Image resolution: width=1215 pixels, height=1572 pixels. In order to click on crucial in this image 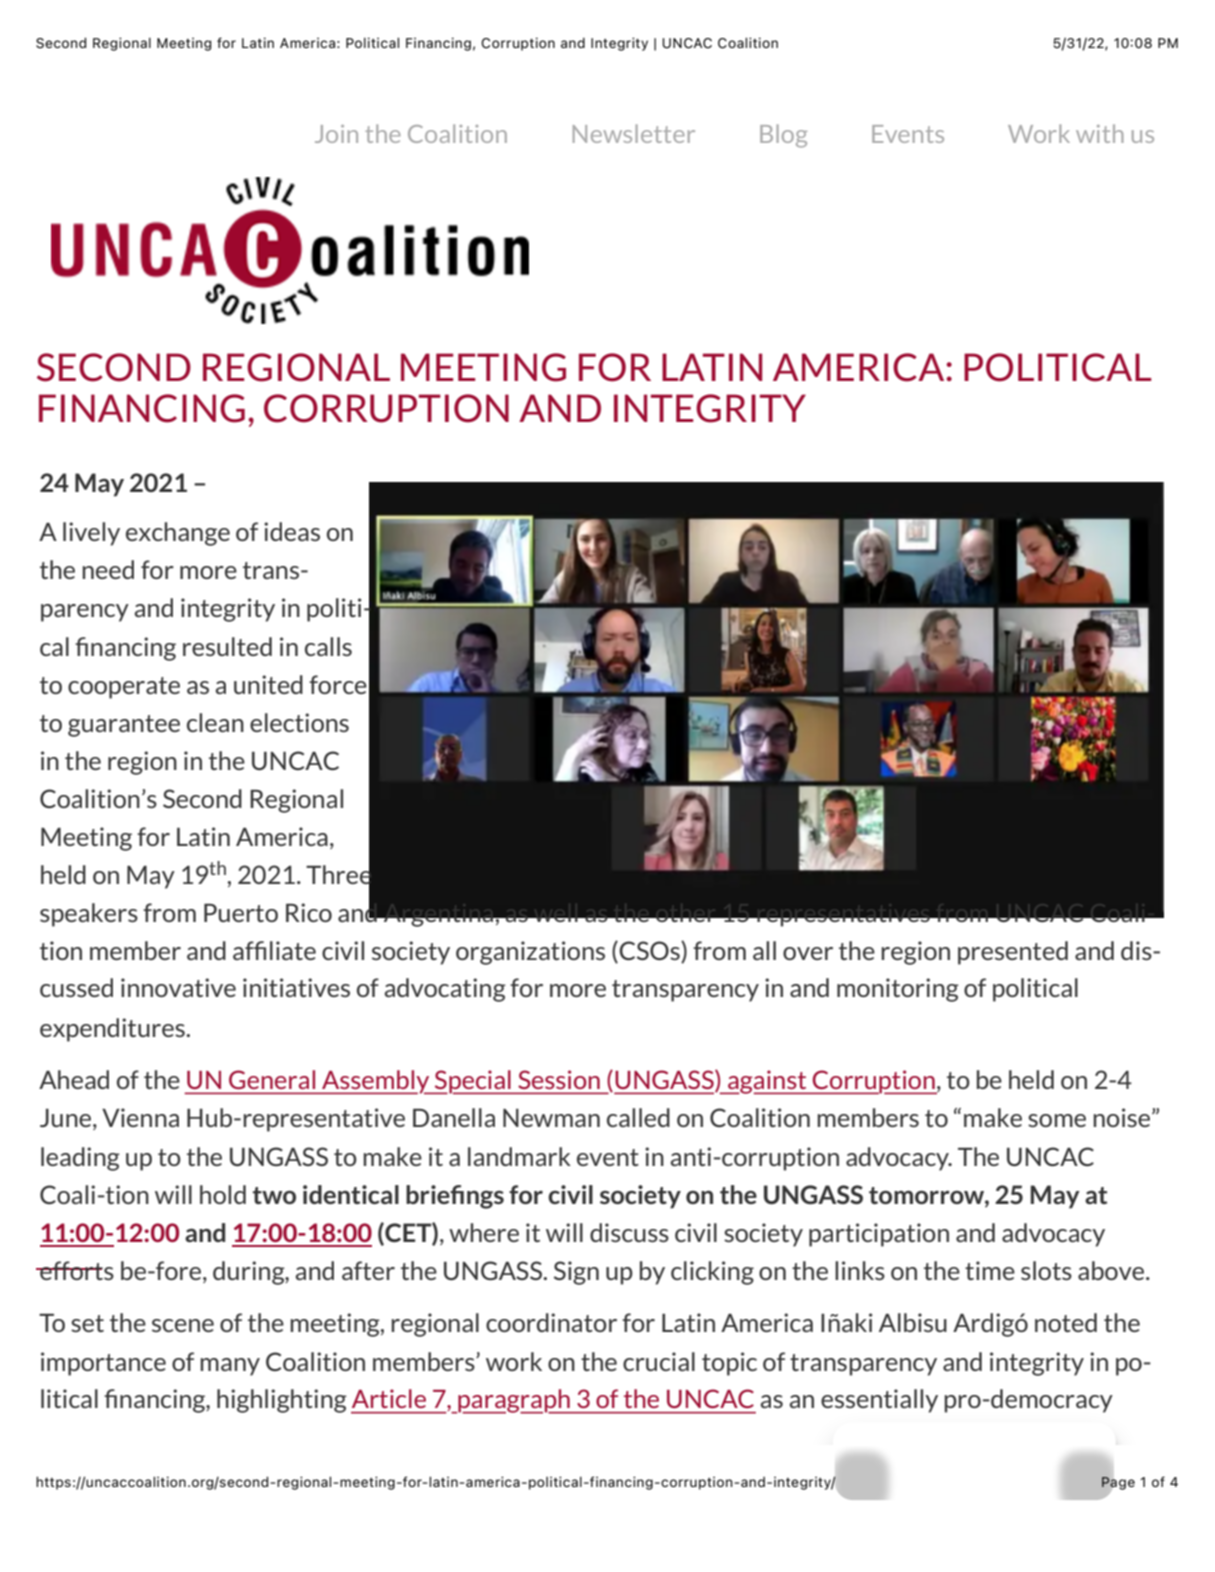, I will do `click(659, 1361)`.
